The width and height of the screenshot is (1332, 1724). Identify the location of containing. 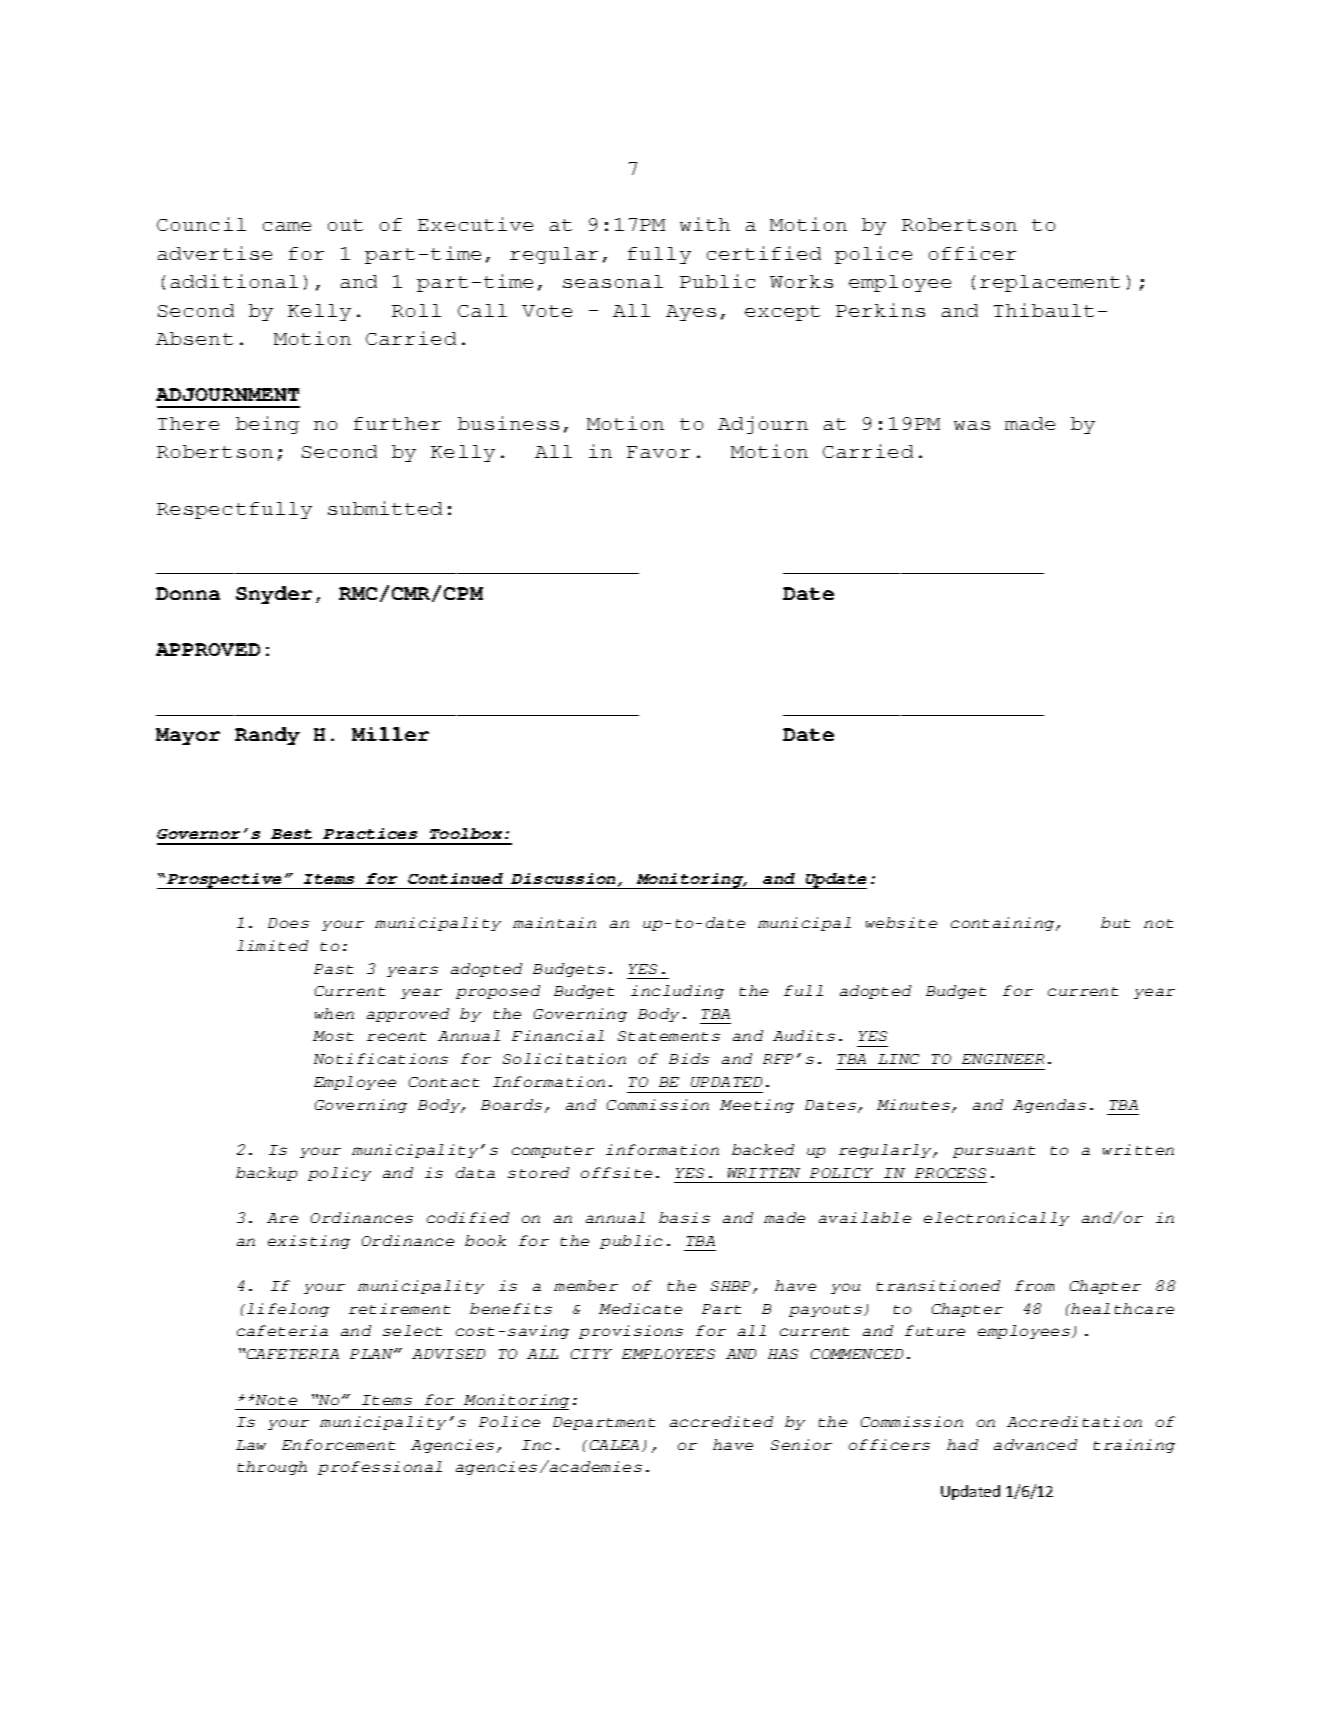
(1004, 924).
